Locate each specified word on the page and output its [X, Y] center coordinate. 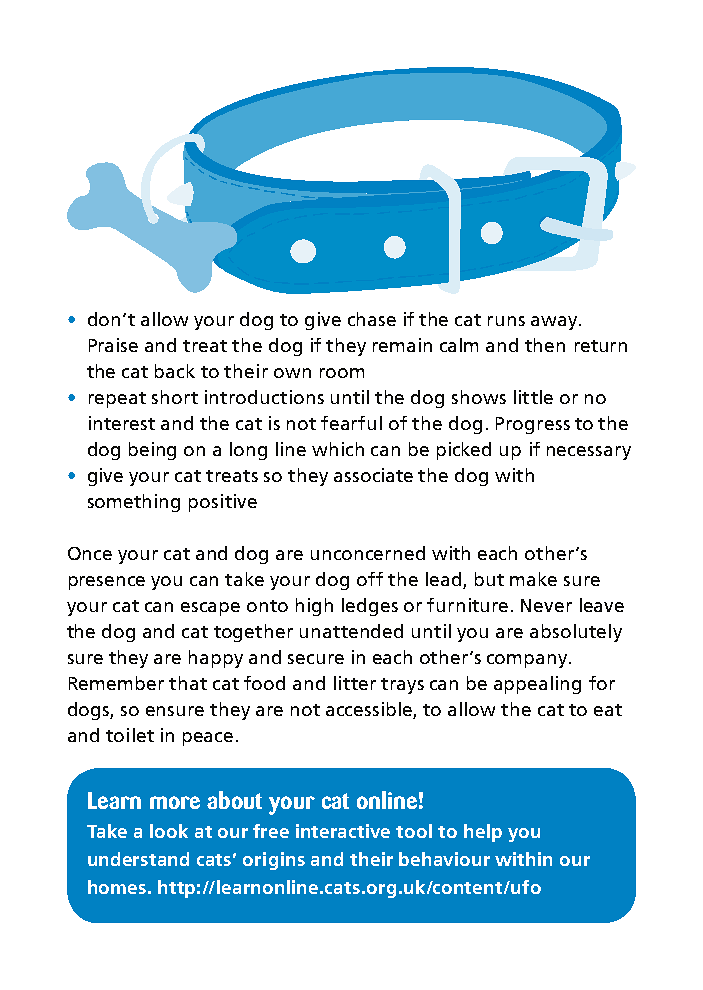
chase [372, 319]
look [169, 831]
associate [373, 475]
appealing [537, 685]
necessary [589, 453]
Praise [113, 345]
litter [355, 683]
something [134, 503]
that [188, 683]
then [545, 345]
